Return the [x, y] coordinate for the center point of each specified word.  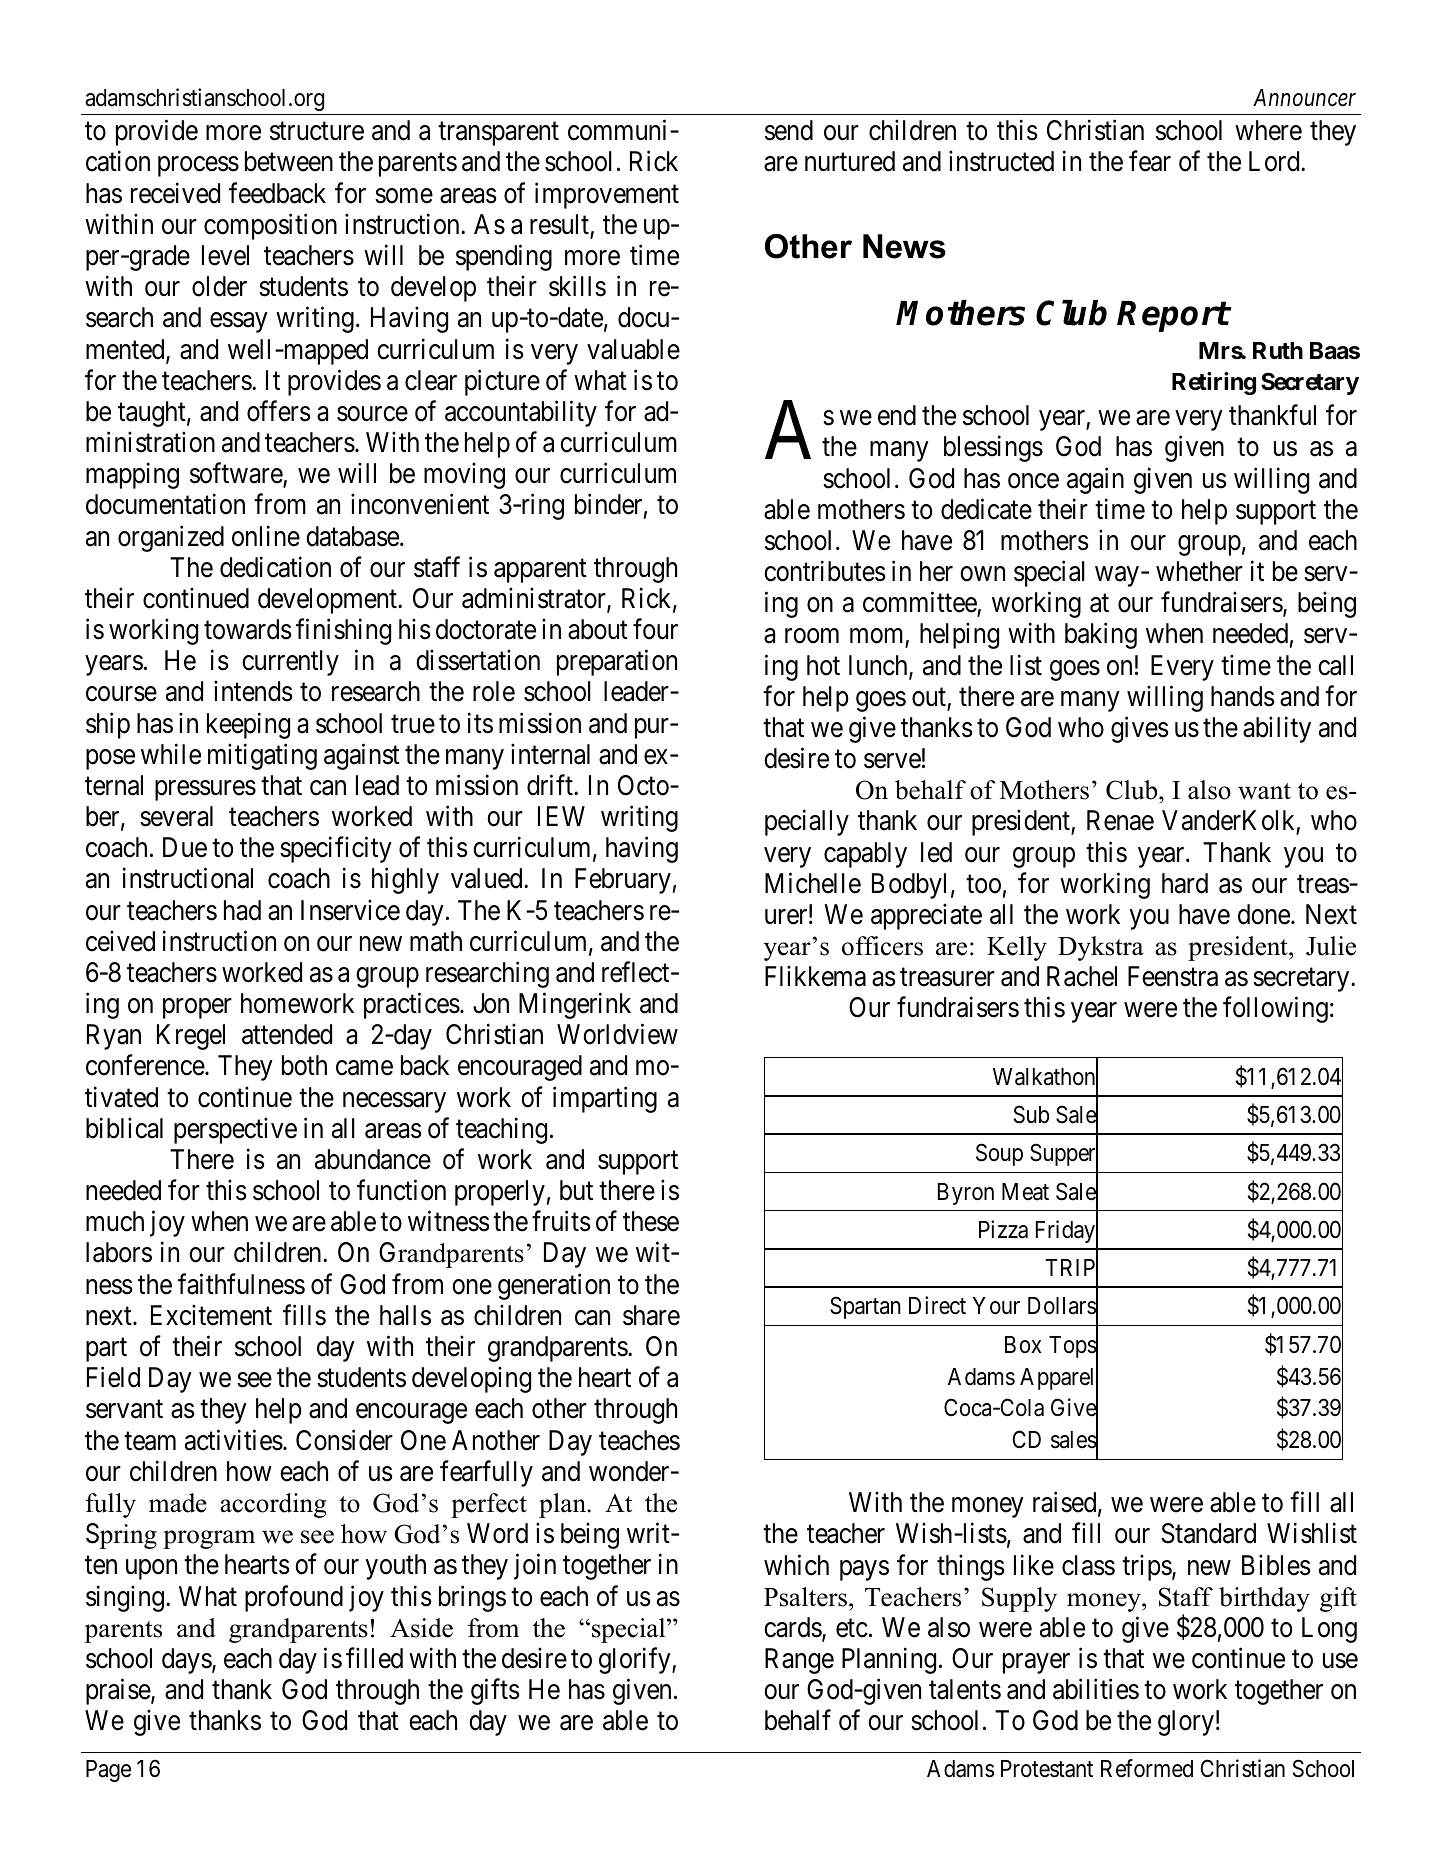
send [789, 130]
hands [1243, 696]
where [1268, 130]
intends [253, 691]
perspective [235, 1130]
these [651, 1221]
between [289, 161]
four [655, 629]
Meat [1025, 1192]
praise [119, 1691]
